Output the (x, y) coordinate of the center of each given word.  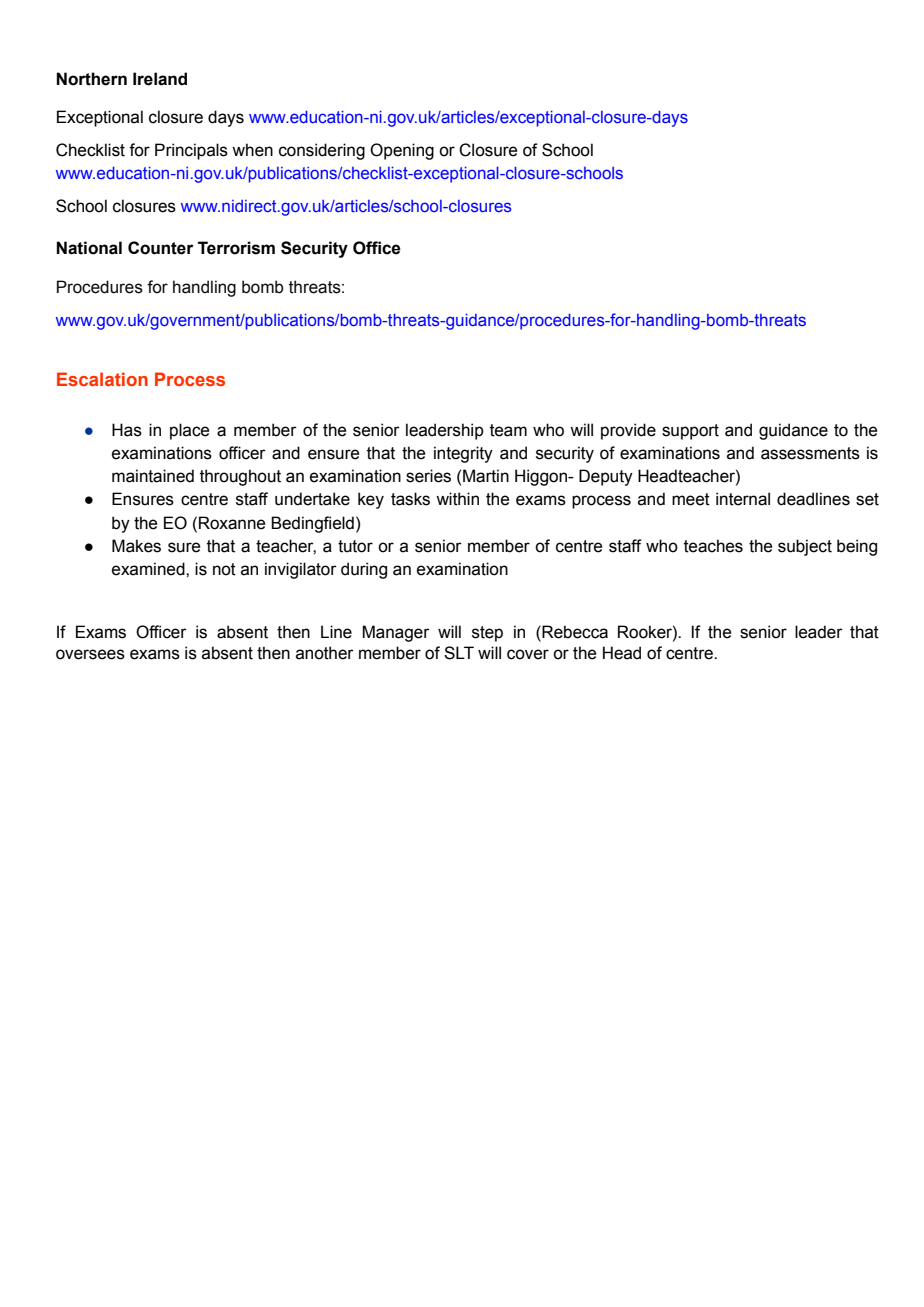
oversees (90, 654)
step (487, 634)
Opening (402, 151)
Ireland (160, 79)
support (690, 432)
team (508, 430)
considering (322, 151)
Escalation (102, 379)
